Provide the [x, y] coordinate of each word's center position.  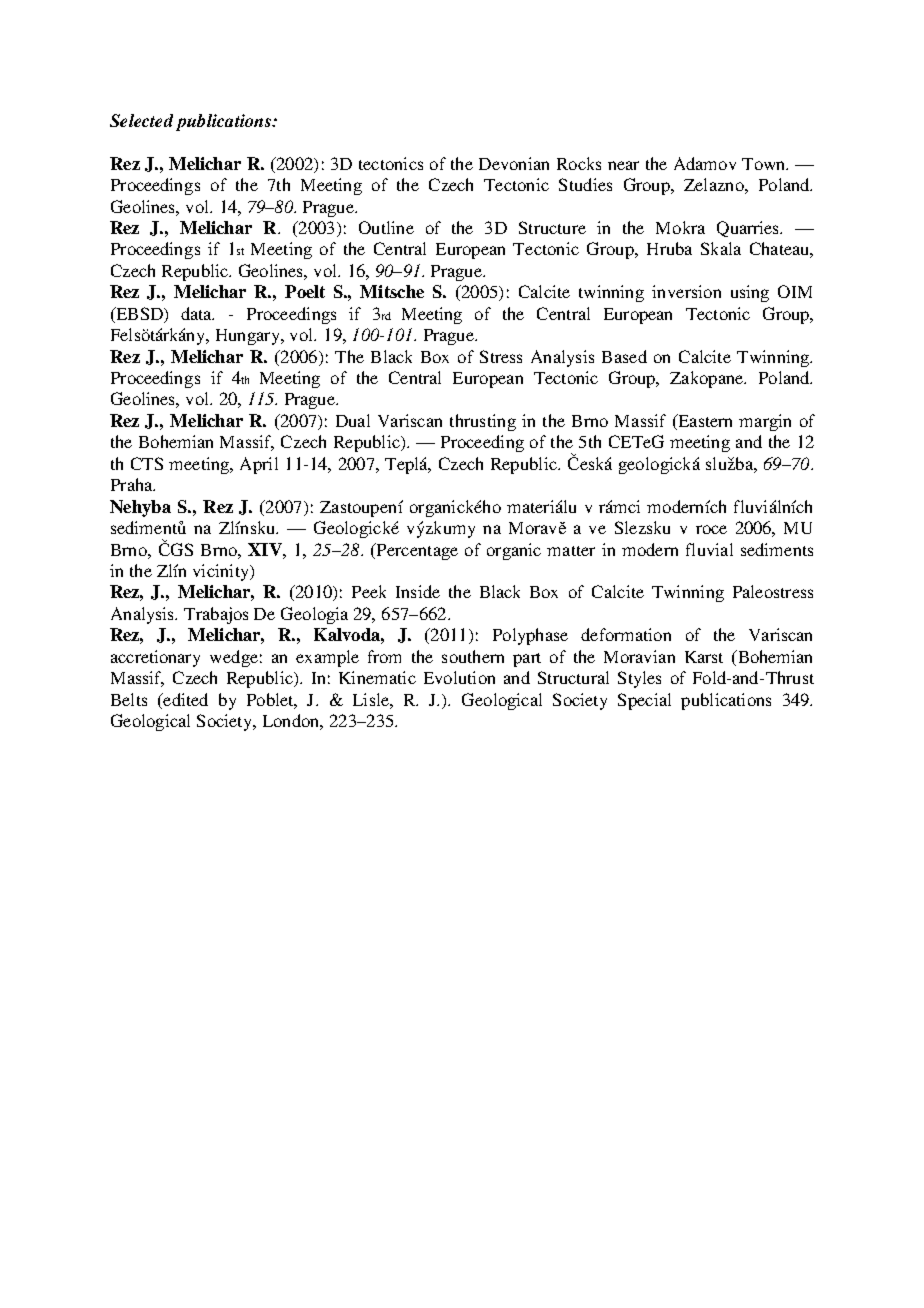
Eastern [704, 422]
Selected [141, 120]
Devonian [514, 163]
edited [184, 699]
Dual [353, 420]
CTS [147, 463]
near [623, 165]
